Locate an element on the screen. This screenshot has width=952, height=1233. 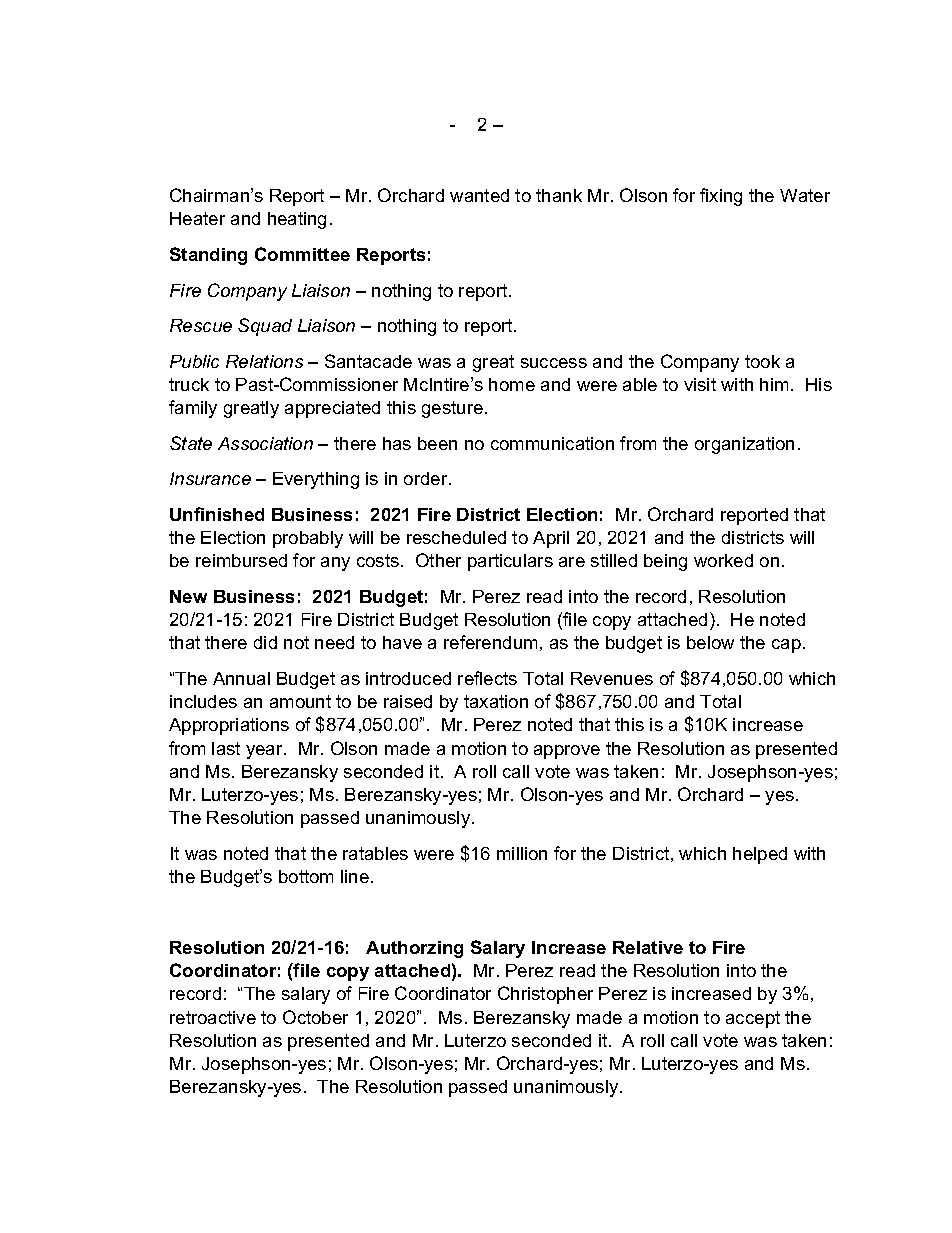
retroactive is located at coordinates (213, 1017).
